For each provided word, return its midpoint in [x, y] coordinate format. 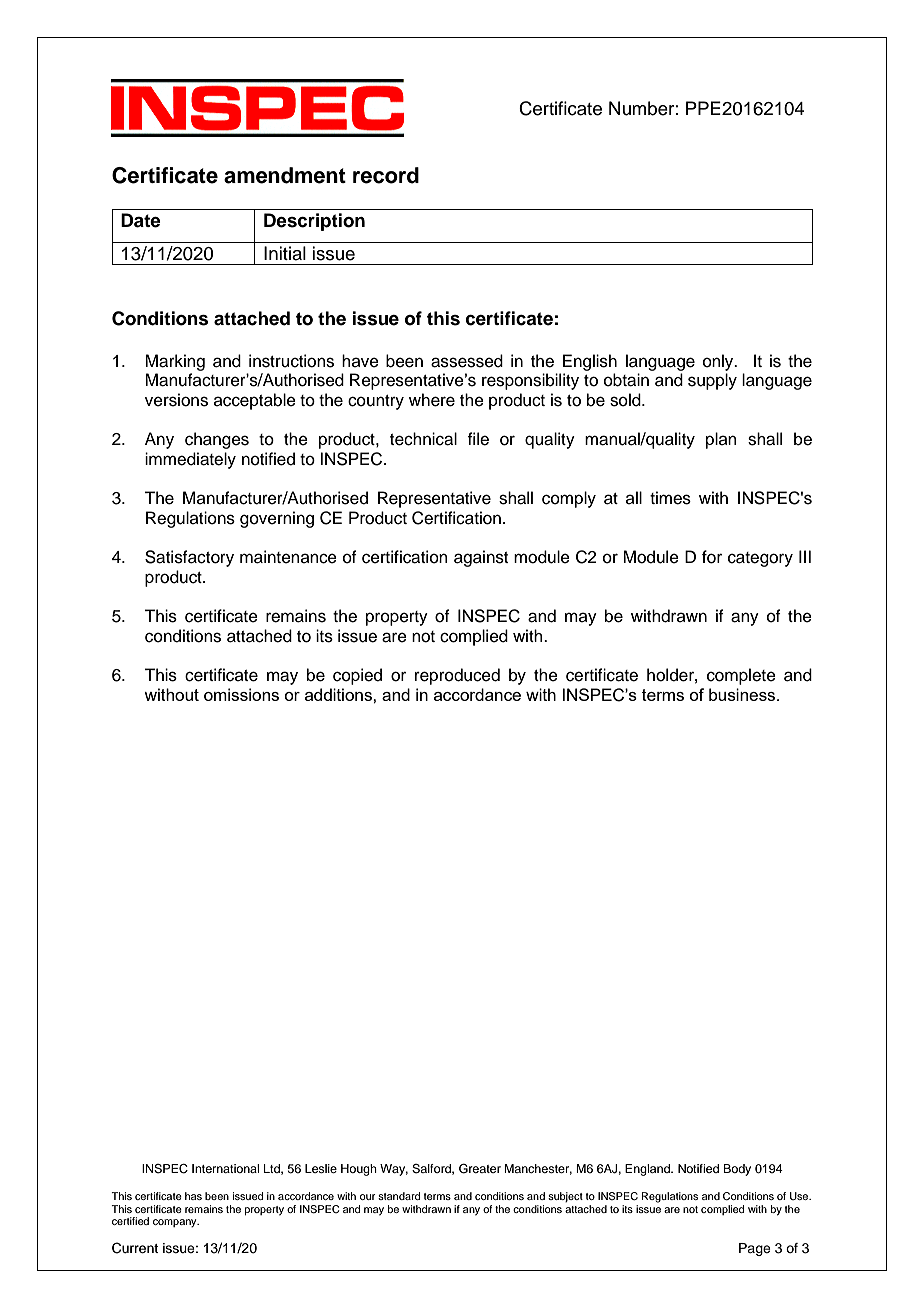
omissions [241, 694]
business [743, 694]
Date [141, 220]
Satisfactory [189, 558]
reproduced [457, 676]
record [386, 175]
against [481, 558]
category [760, 559]
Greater [480, 1169]
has [193, 1196]
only [719, 362]
